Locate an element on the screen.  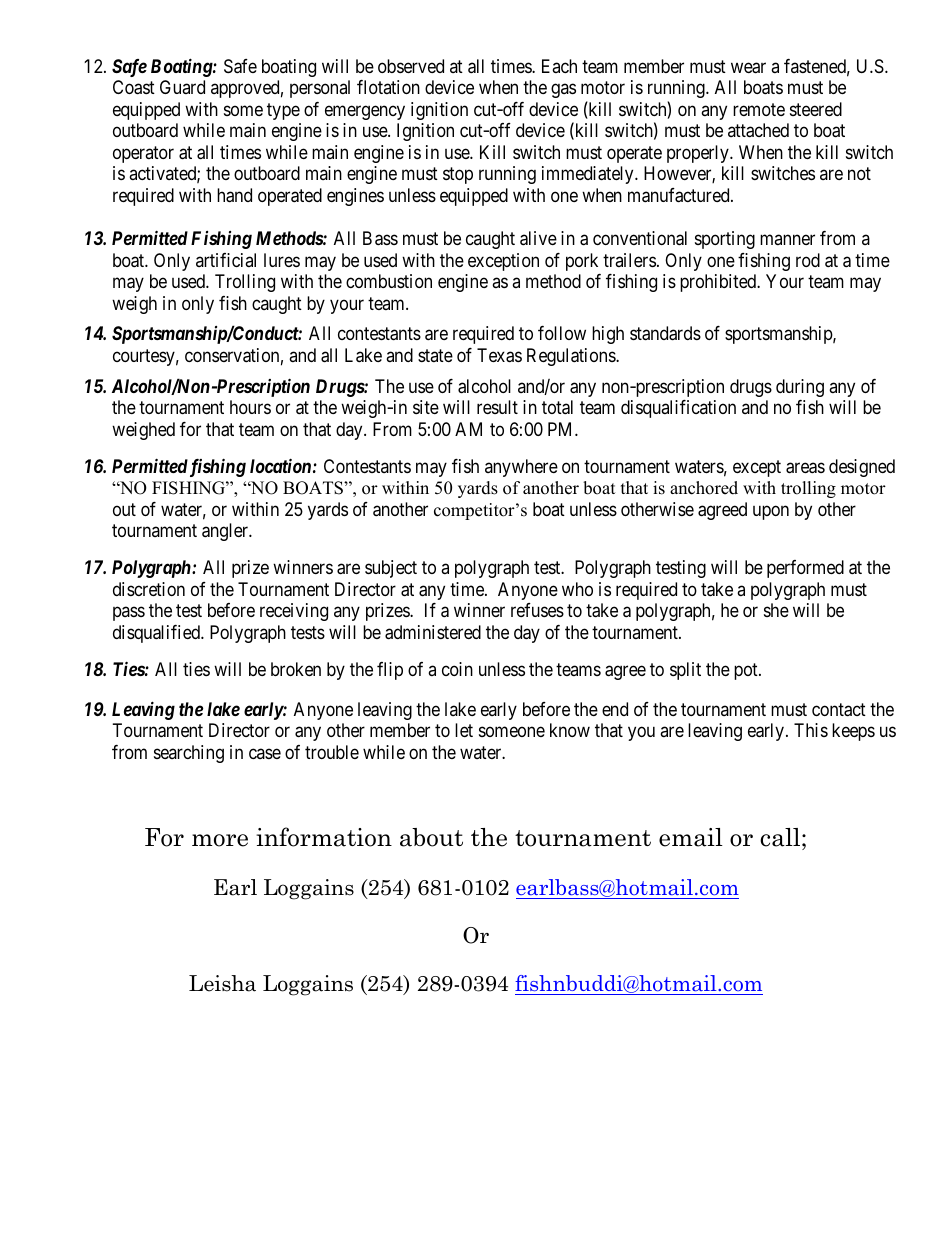
about is located at coordinates (431, 837).
